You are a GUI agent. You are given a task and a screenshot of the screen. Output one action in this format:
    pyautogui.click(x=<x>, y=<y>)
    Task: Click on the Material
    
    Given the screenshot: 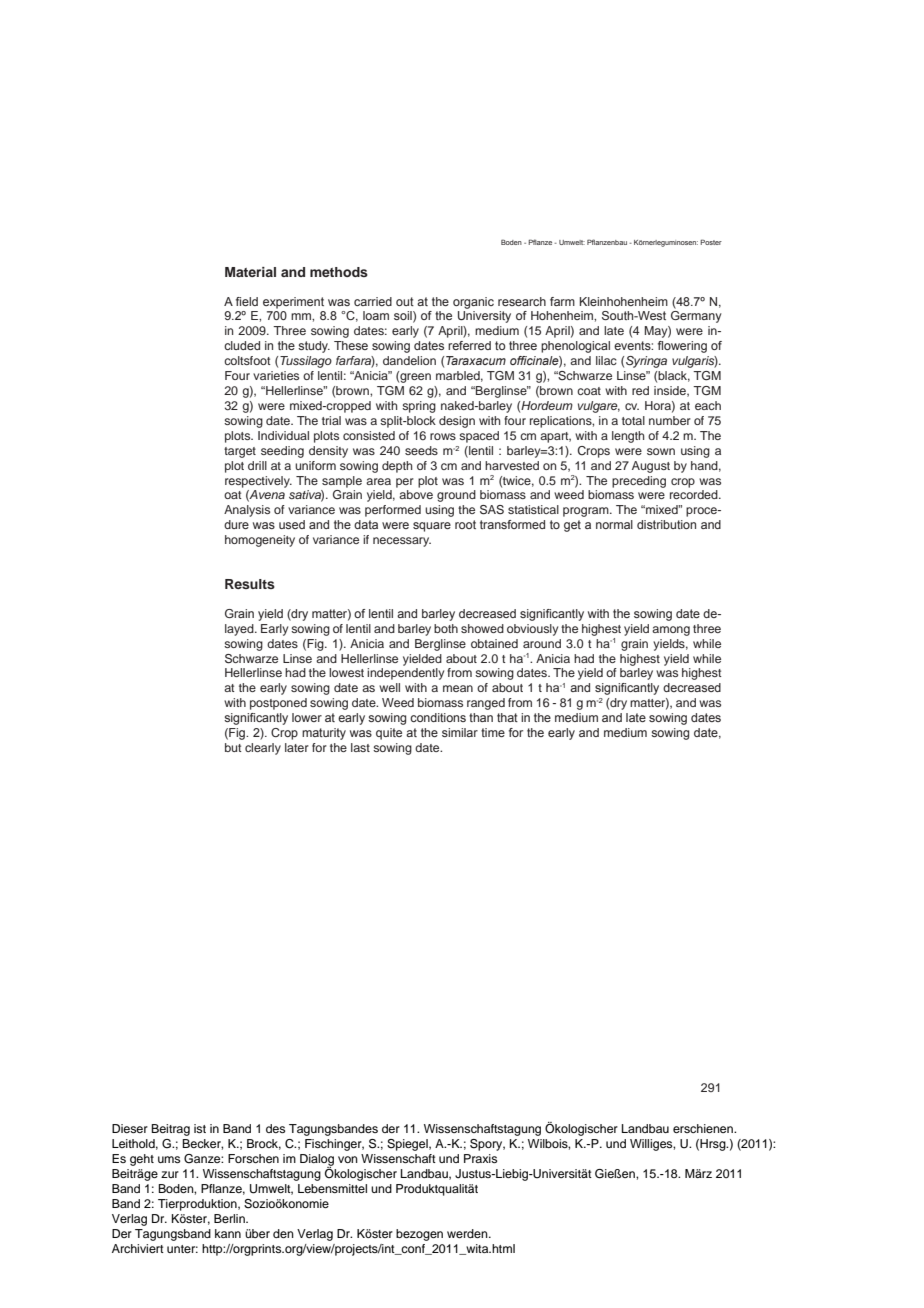 What is the action you would take?
    pyautogui.click(x=250, y=272)
